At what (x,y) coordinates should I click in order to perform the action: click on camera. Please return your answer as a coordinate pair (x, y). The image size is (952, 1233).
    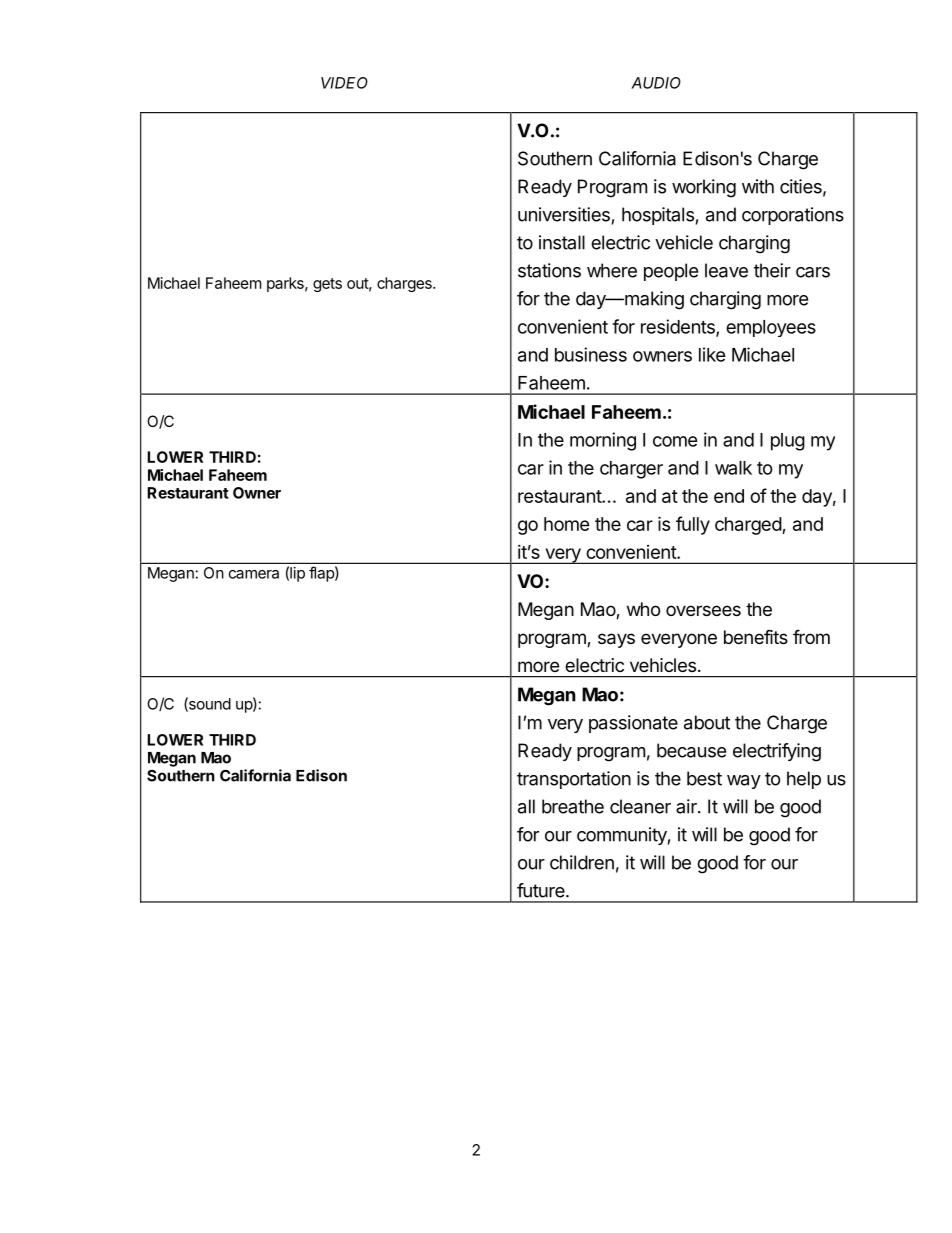
    Looking at the image, I should click on (254, 574).
